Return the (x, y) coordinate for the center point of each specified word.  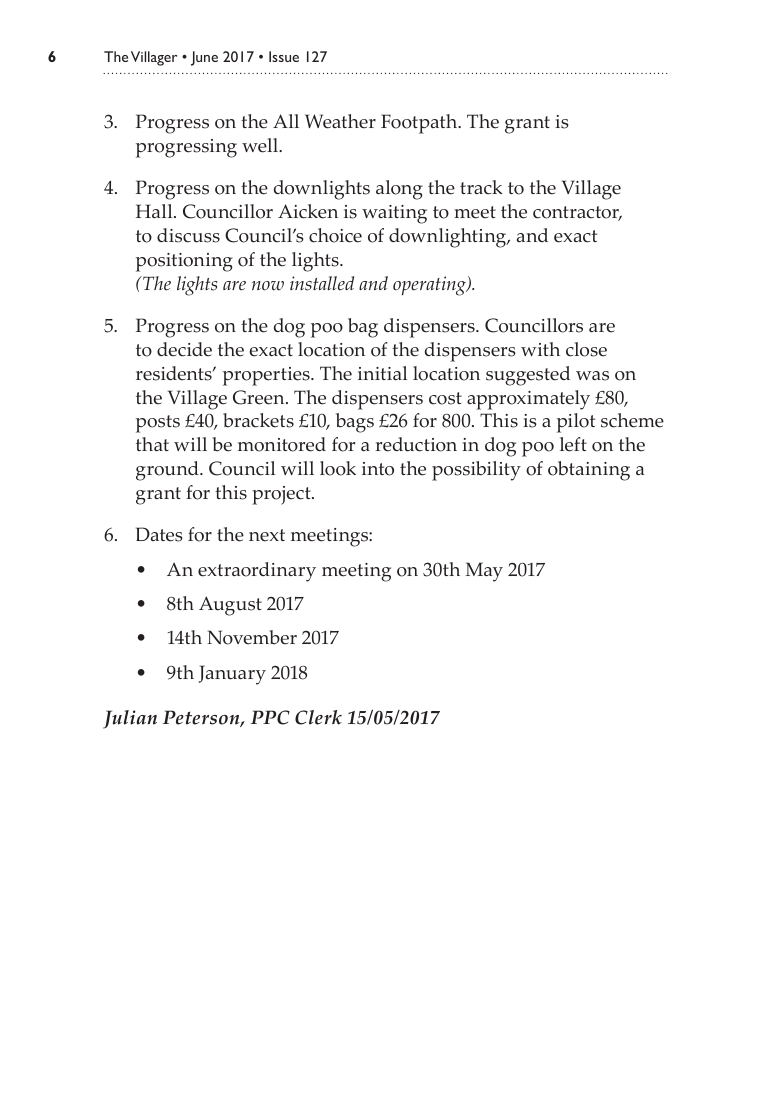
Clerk (318, 717)
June (204, 58)
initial (382, 373)
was (592, 376)
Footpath (420, 124)
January (232, 675)
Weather (340, 121)
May (484, 572)
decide (184, 349)
